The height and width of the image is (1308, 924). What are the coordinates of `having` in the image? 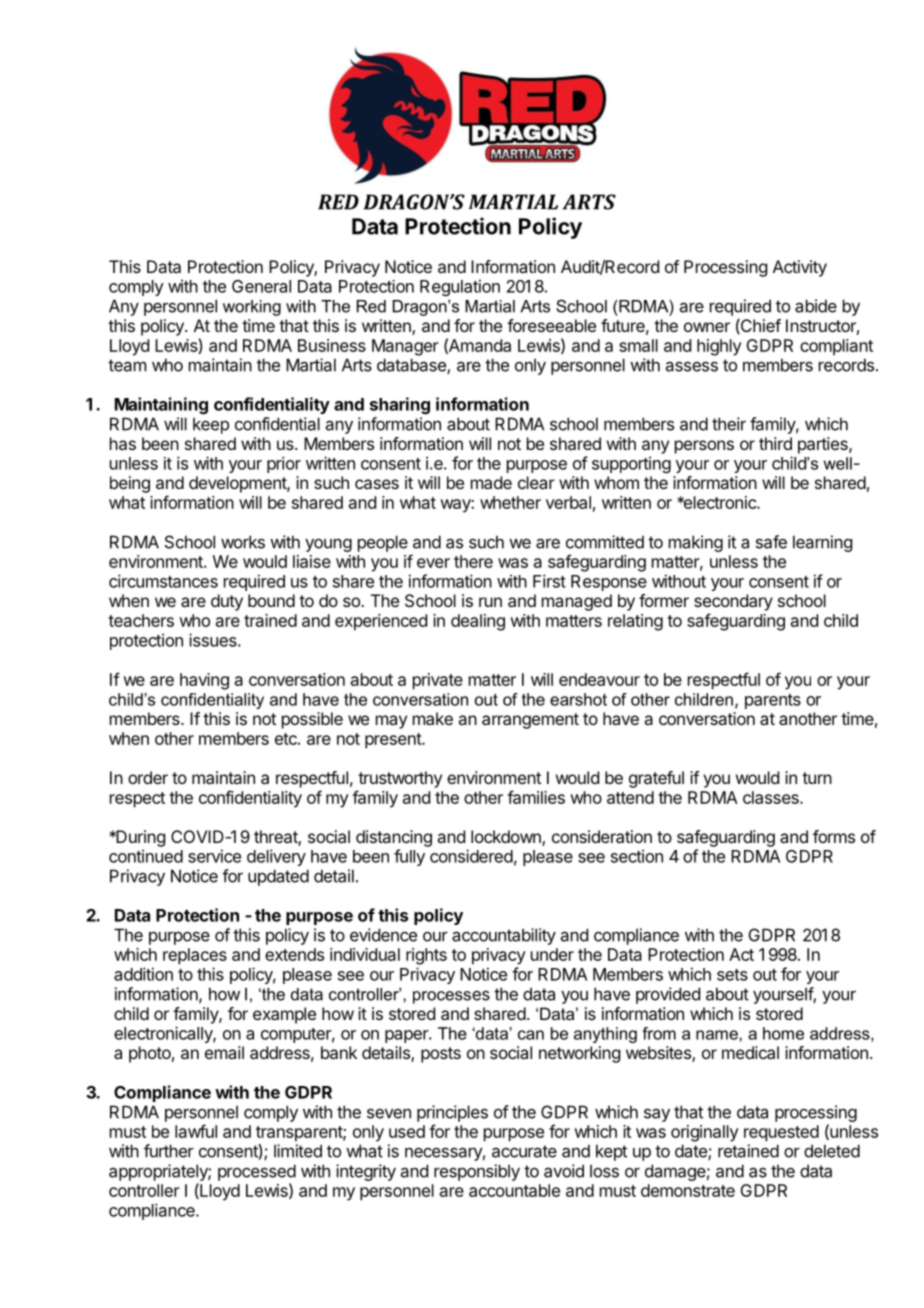 It's located at (204, 681).
